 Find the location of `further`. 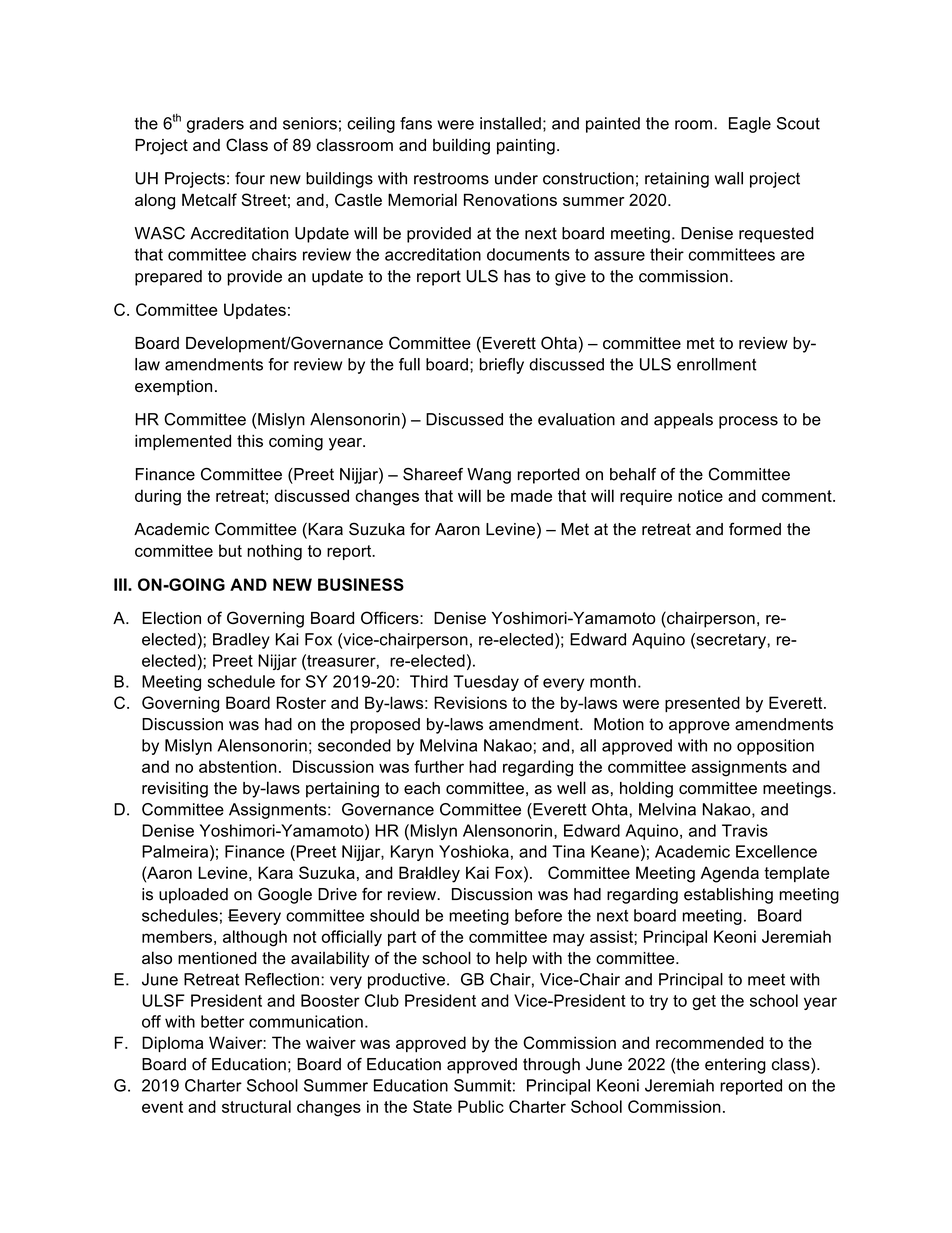

further is located at coordinates (439, 766).
